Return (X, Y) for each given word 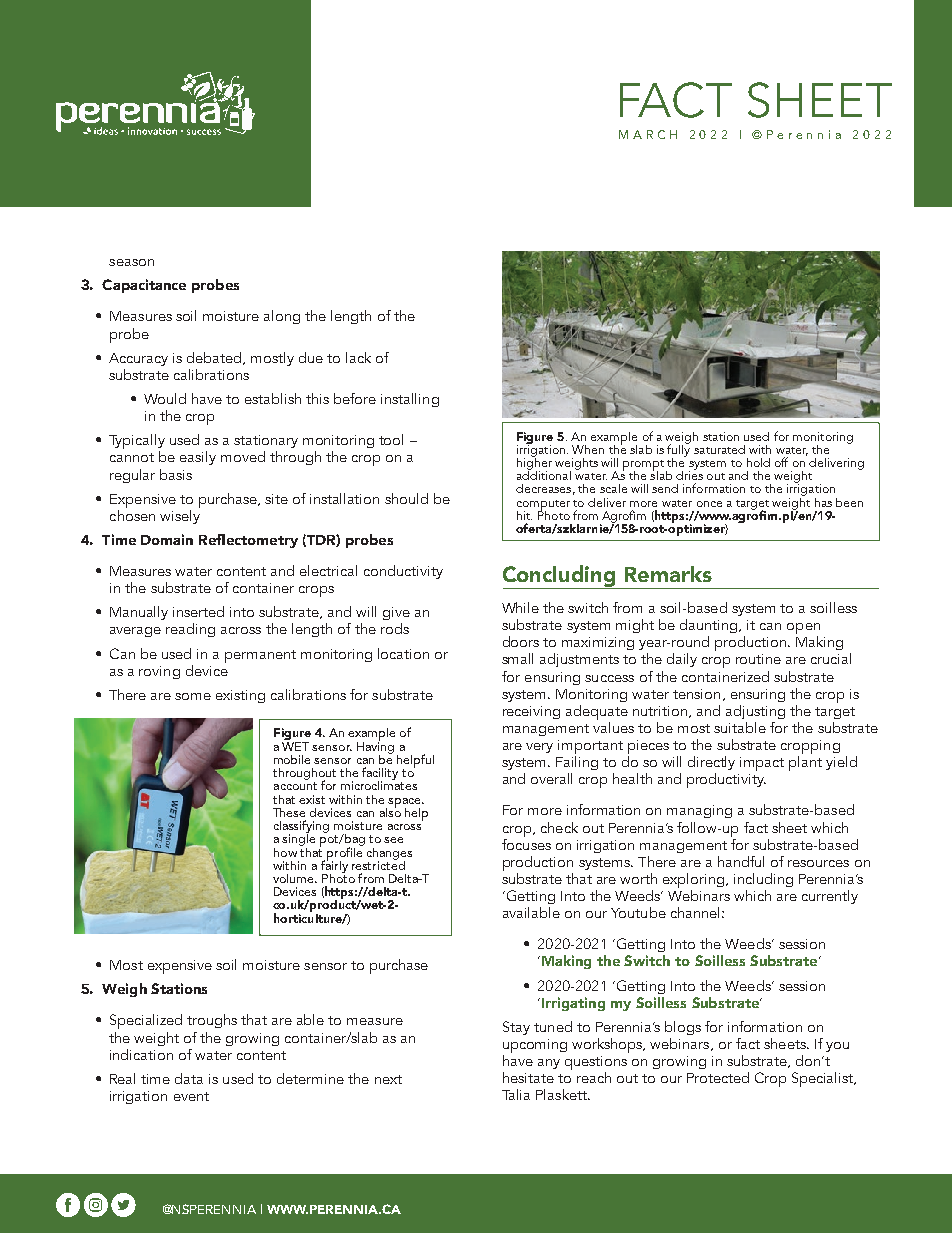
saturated (719, 449)
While (520, 607)
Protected (718, 1077)
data (189, 1078)
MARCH (648, 134)
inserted (198, 611)
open (803, 630)
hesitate (528, 1077)
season (131, 262)
